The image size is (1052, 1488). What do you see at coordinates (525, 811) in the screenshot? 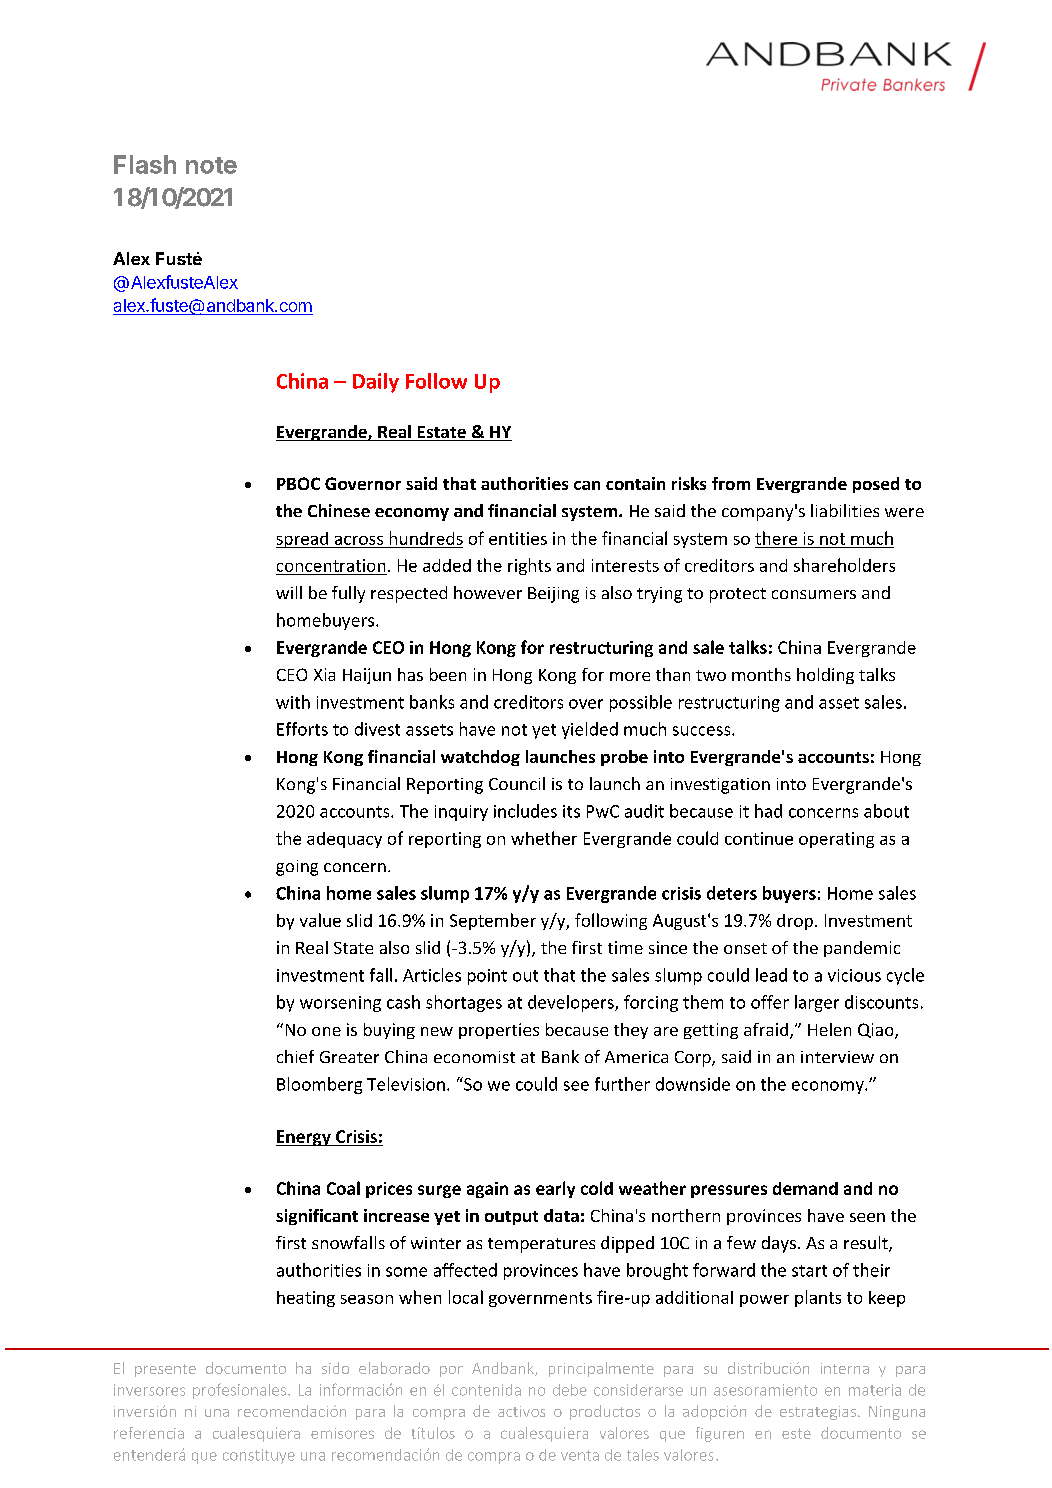
I see `includes` at bounding box center [525, 811].
